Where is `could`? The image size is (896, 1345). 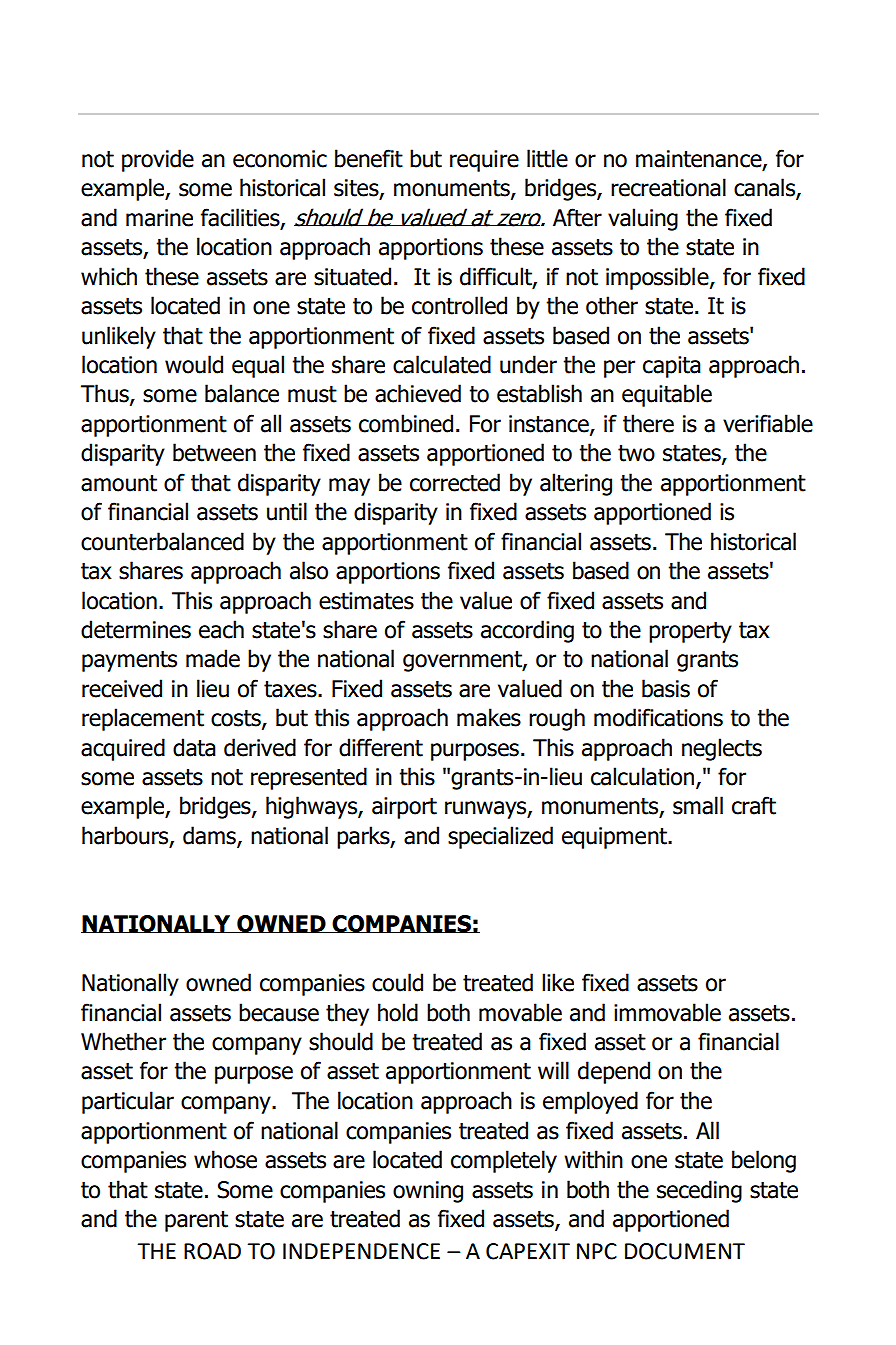 could is located at coordinates (397, 982).
